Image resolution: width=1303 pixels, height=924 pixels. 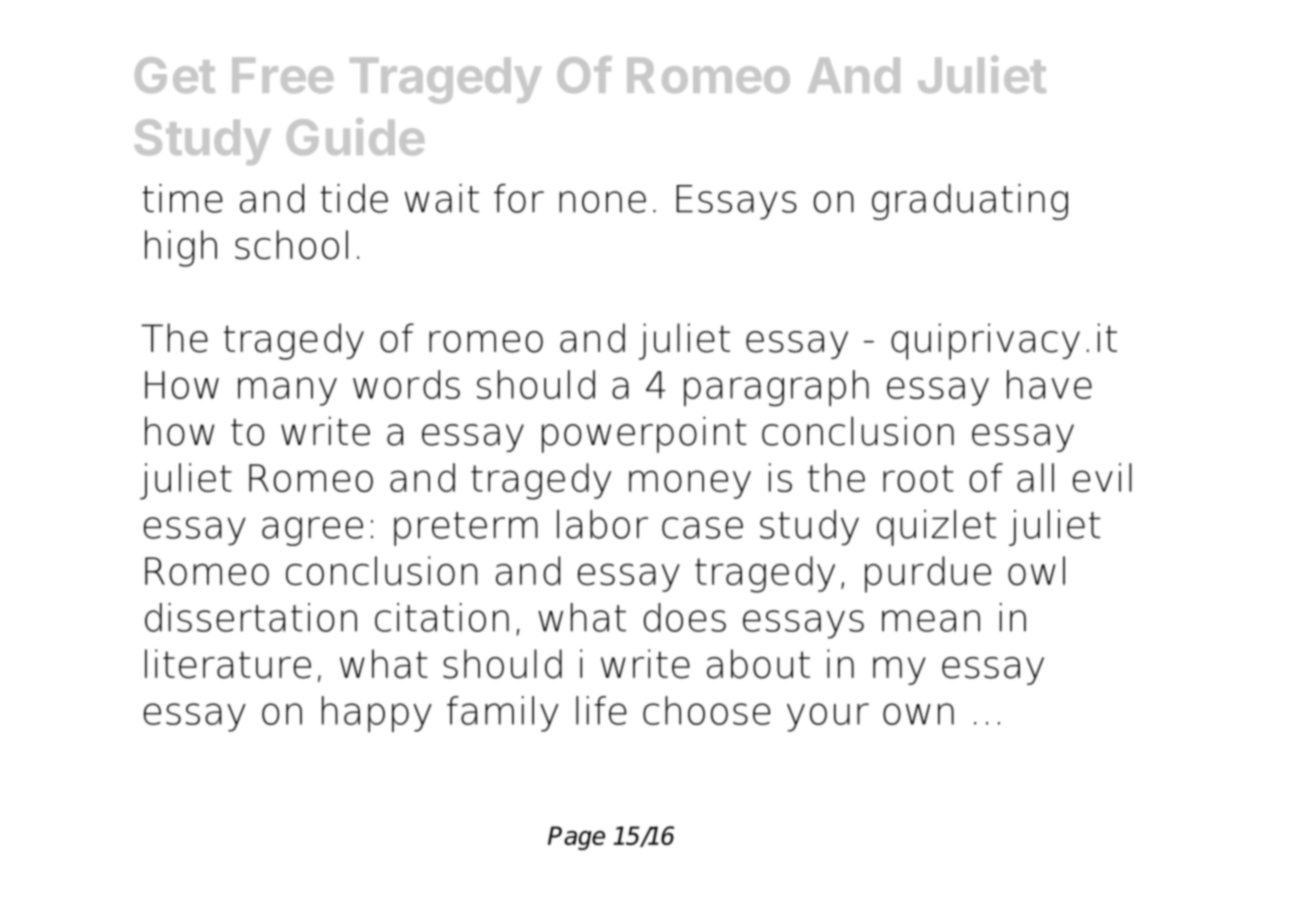 I want to click on powerpoint, so click(x=644, y=434).
